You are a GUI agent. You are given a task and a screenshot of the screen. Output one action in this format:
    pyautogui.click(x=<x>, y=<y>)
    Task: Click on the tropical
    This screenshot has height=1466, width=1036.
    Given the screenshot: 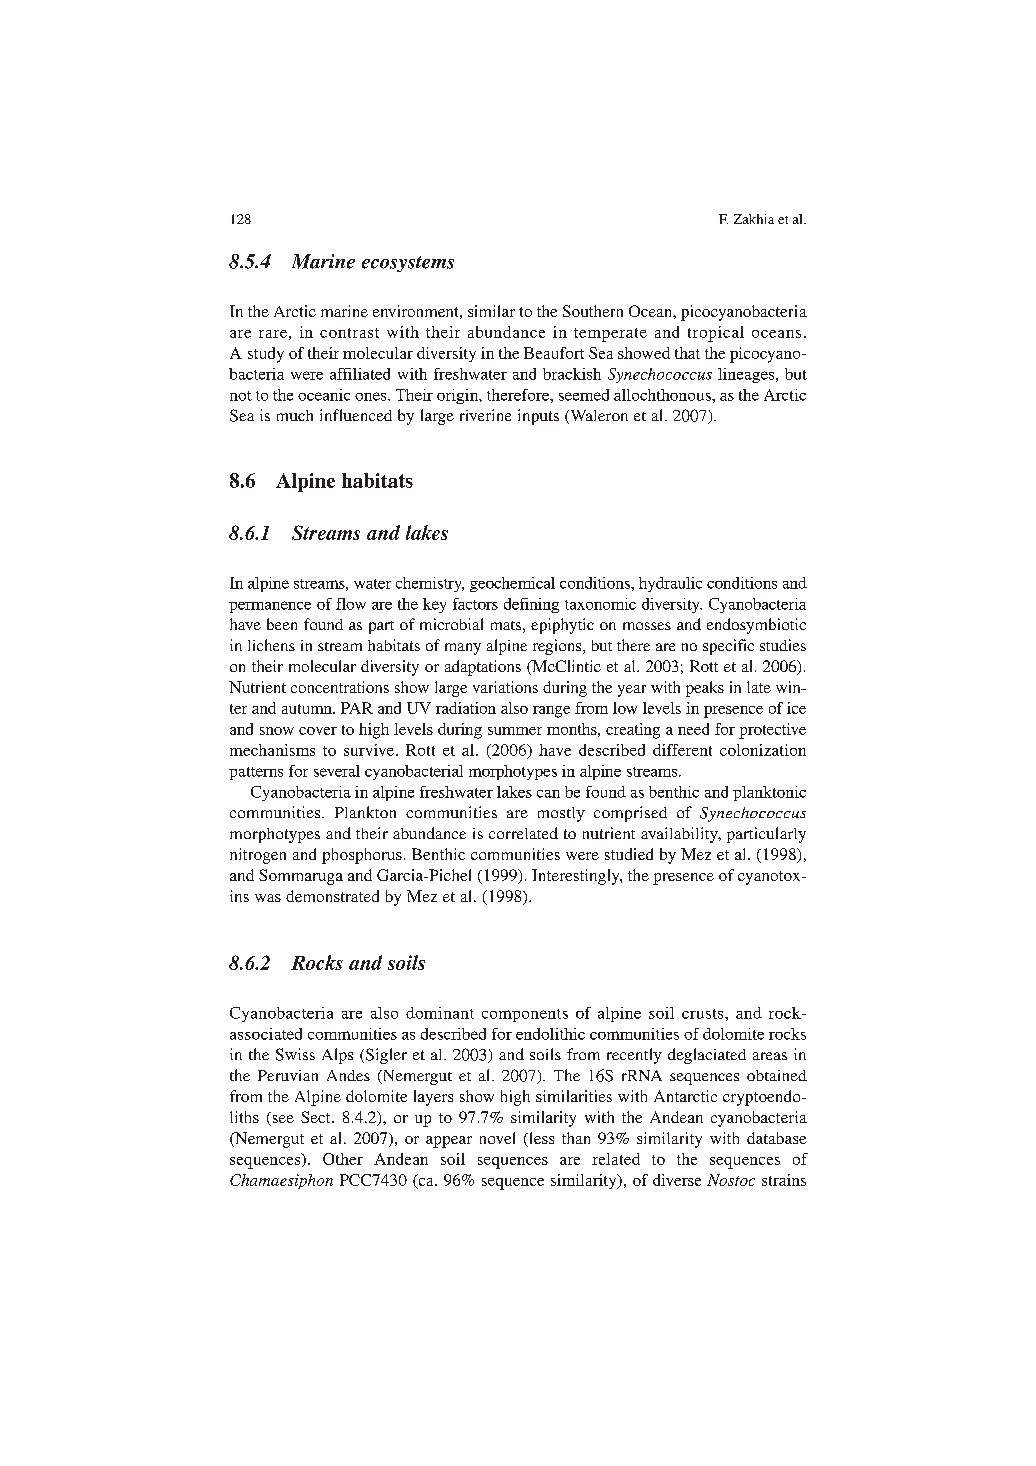 What is the action you would take?
    pyautogui.click(x=716, y=334)
